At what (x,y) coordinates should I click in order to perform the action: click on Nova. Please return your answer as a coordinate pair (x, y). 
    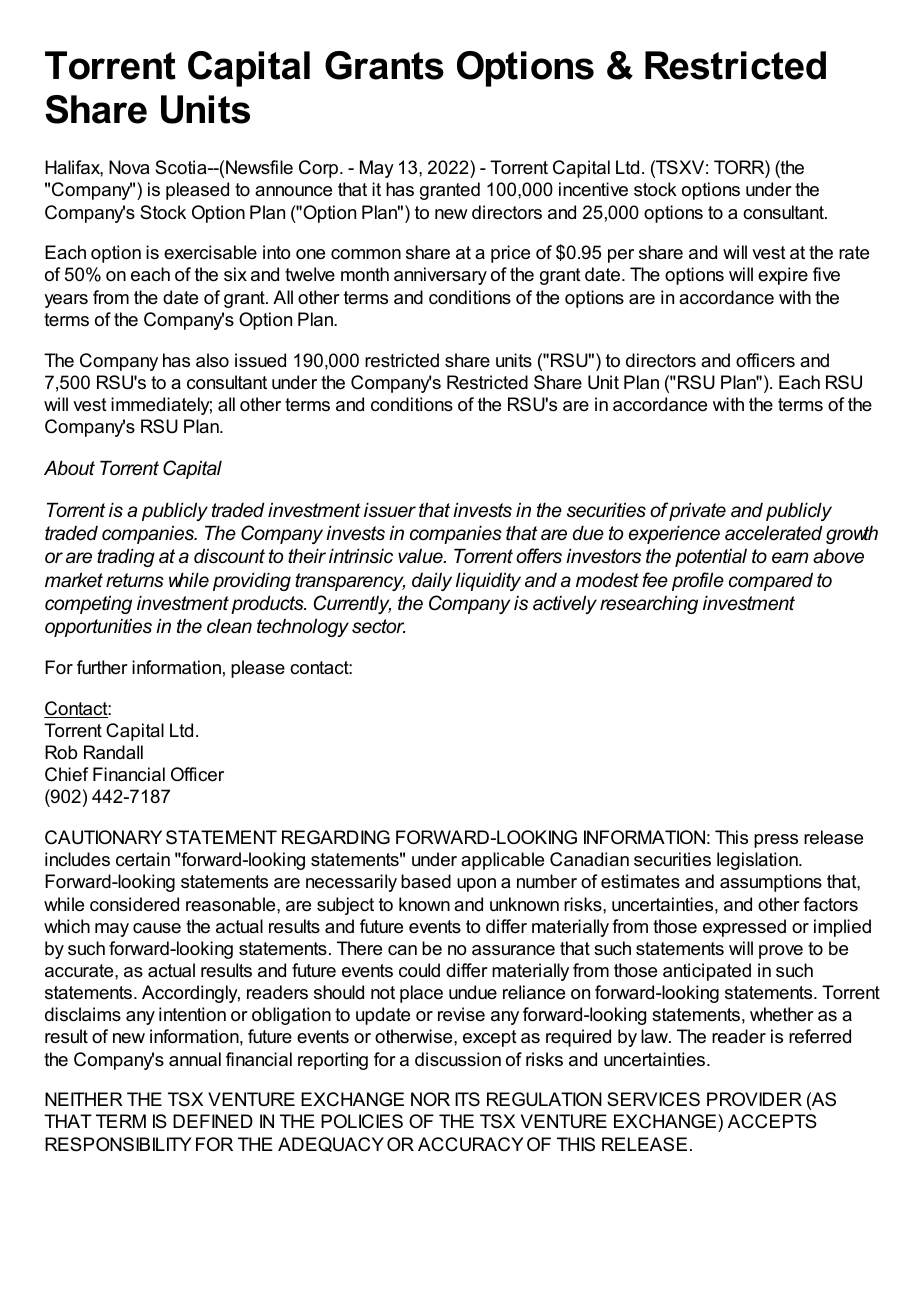
    Looking at the image, I should click on (129, 167).
